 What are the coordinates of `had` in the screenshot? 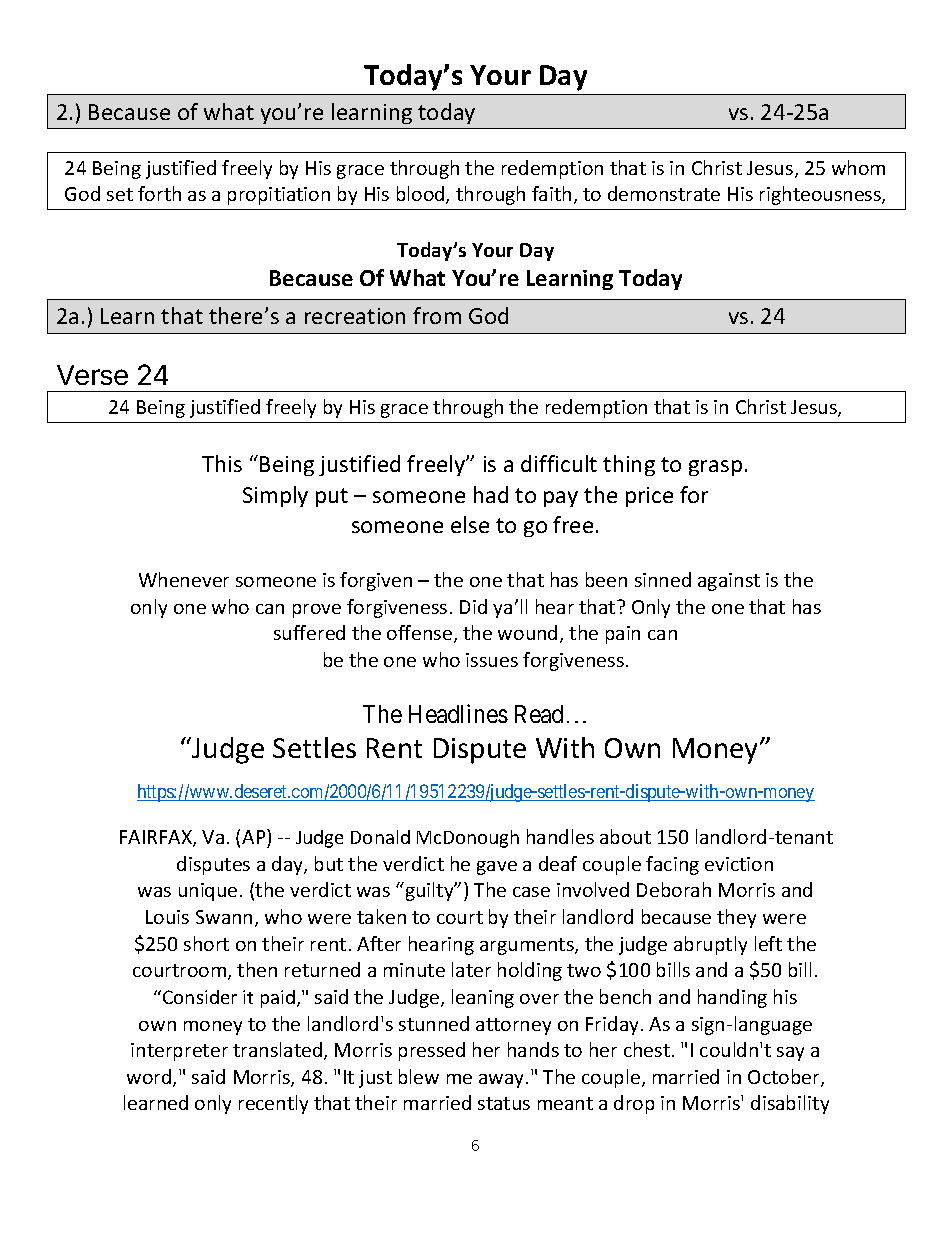 It's located at (491, 494).
